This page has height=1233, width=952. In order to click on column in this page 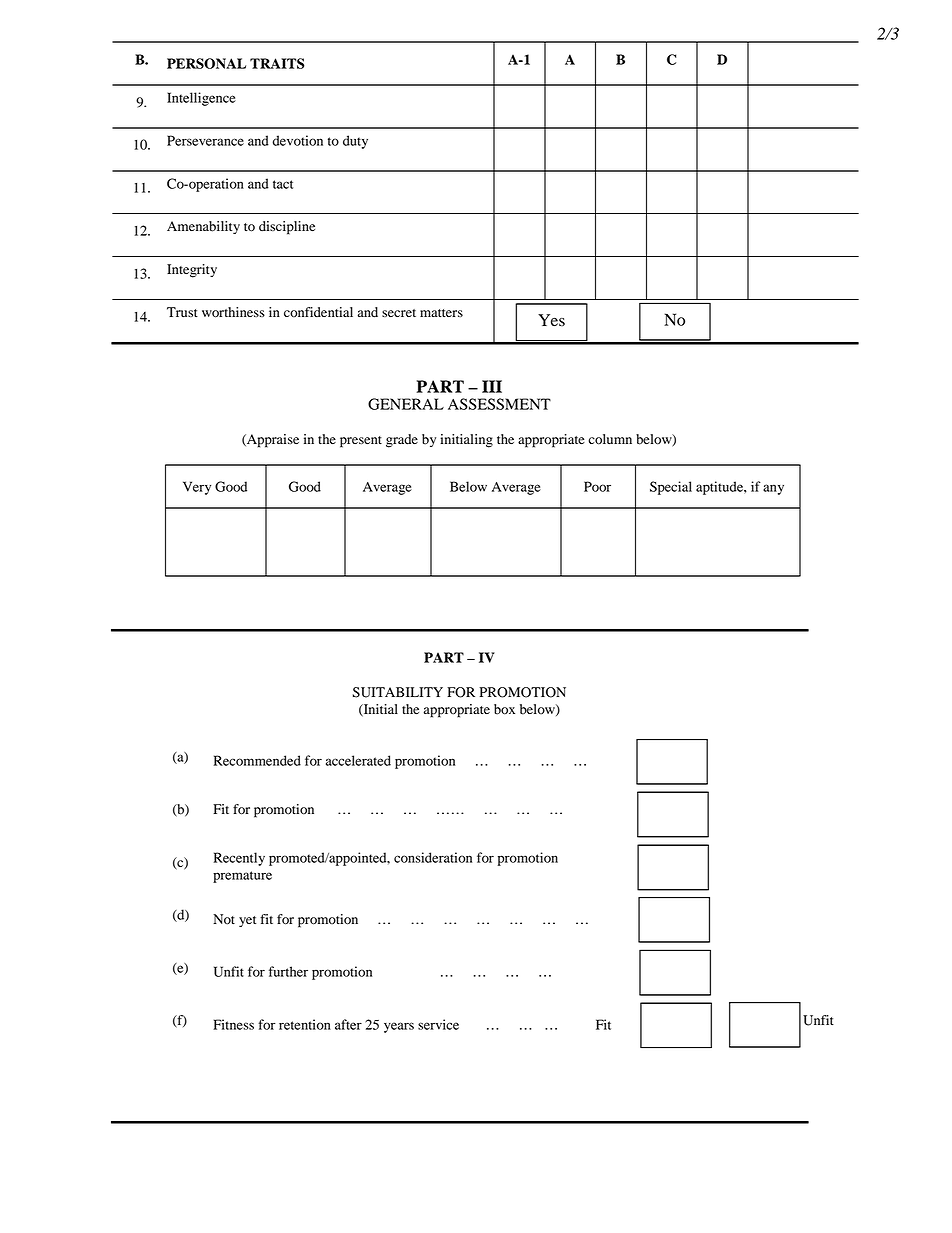, I will do `click(610, 439)`.
